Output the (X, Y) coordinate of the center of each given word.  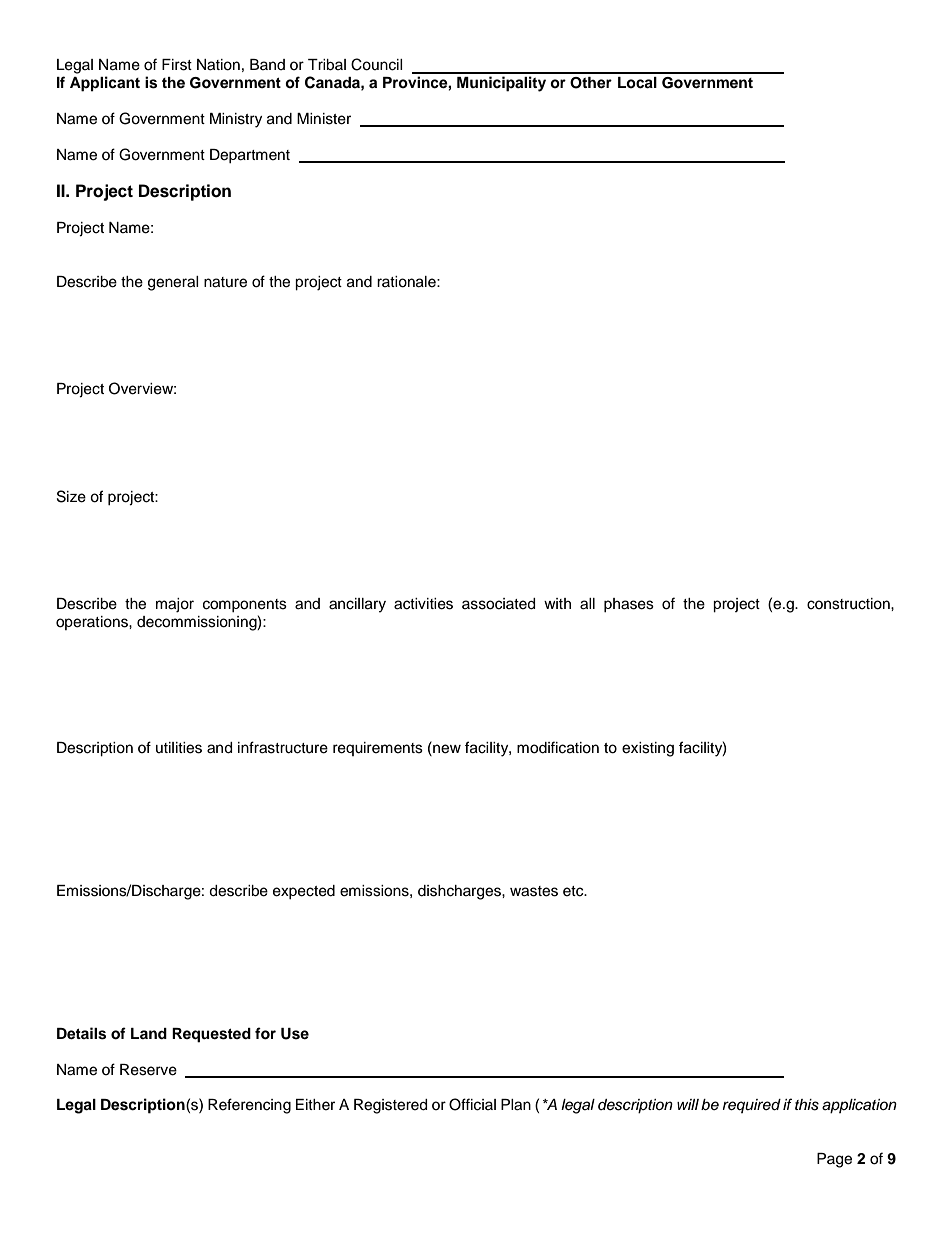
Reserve (148, 1070)
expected (304, 892)
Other (591, 83)
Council (377, 64)
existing (648, 749)
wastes (534, 891)
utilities (179, 748)
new (446, 748)
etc (574, 891)
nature (225, 282)
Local (637, 83)
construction (849, 604)
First (177, 65)
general (173, 283)
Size (71, 496)
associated (498, 604)
